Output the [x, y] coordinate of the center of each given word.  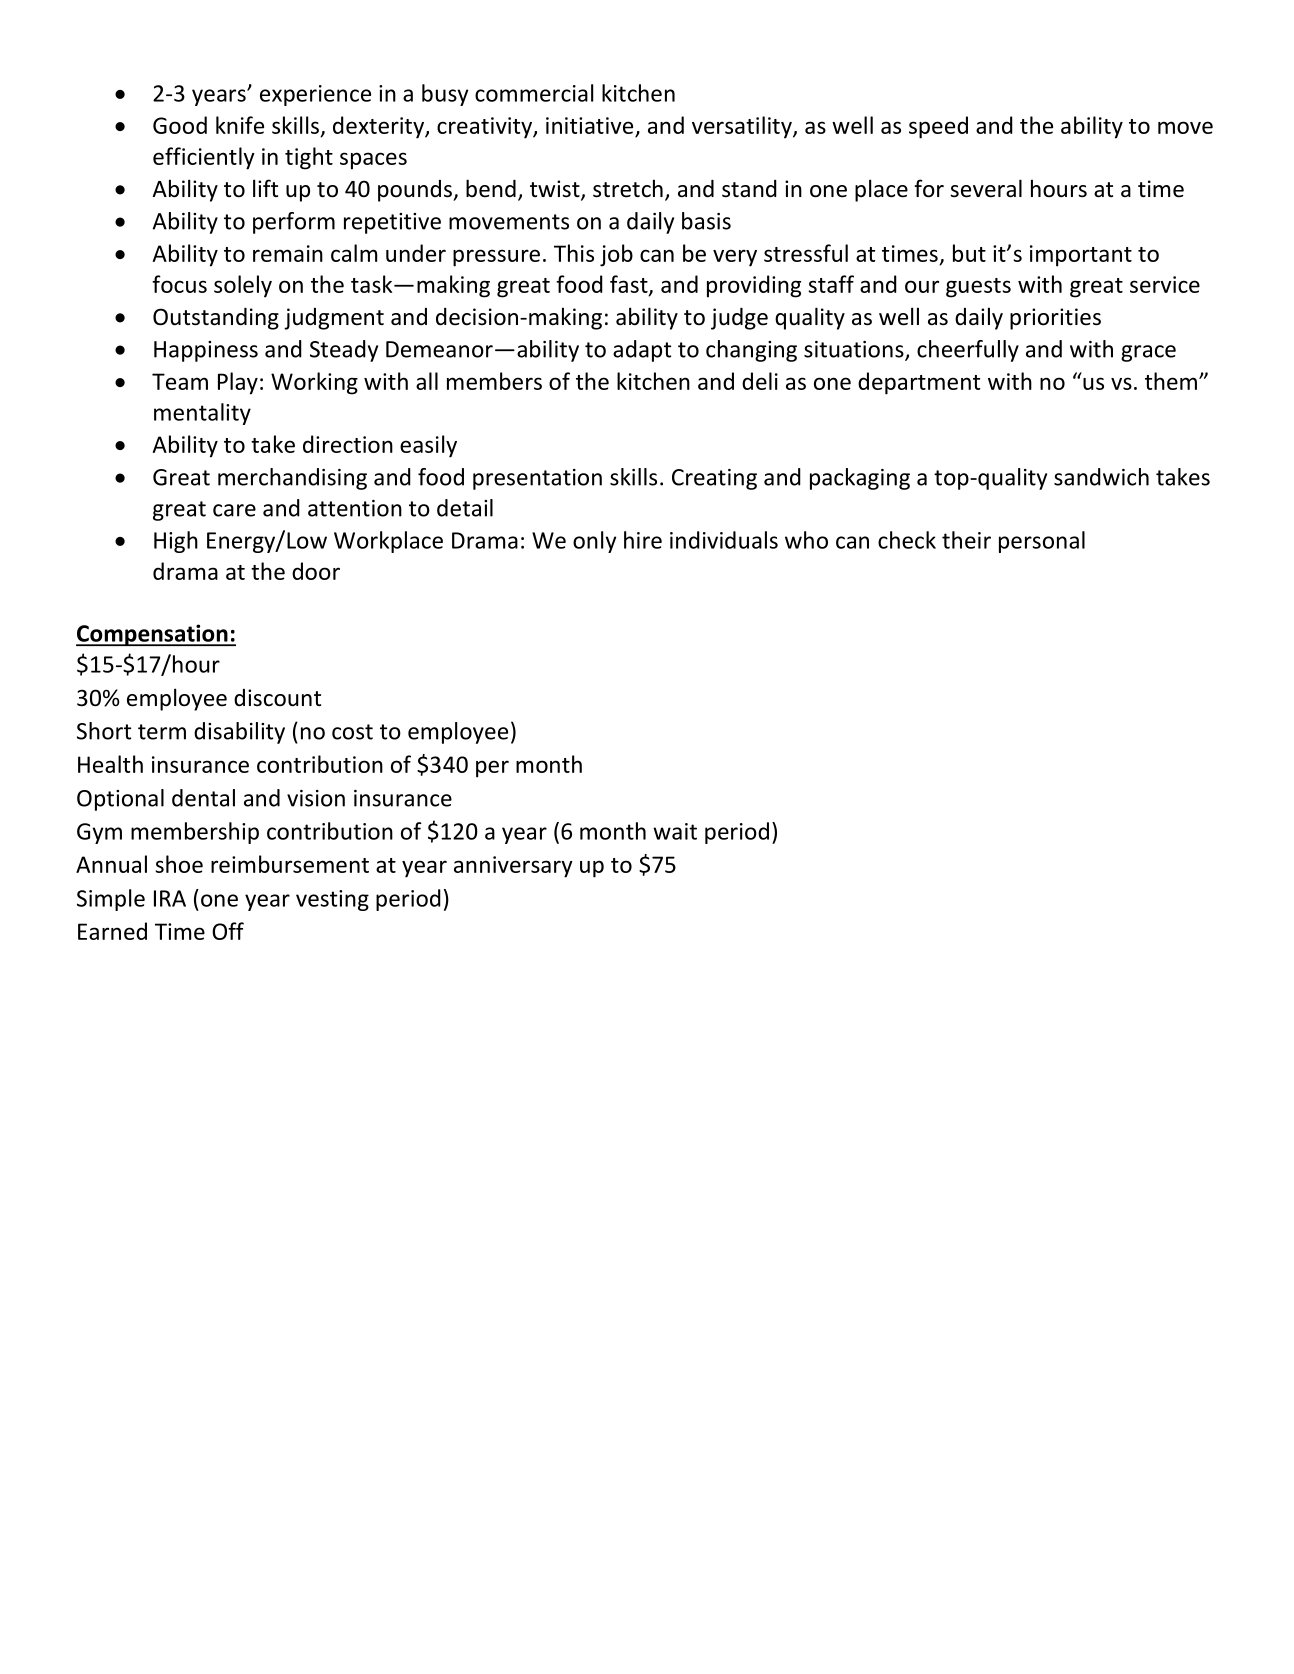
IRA [170, 898]
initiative [589, 125]
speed [938, 127]
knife [240, 125]
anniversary [513, 867]
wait [675, 831]
